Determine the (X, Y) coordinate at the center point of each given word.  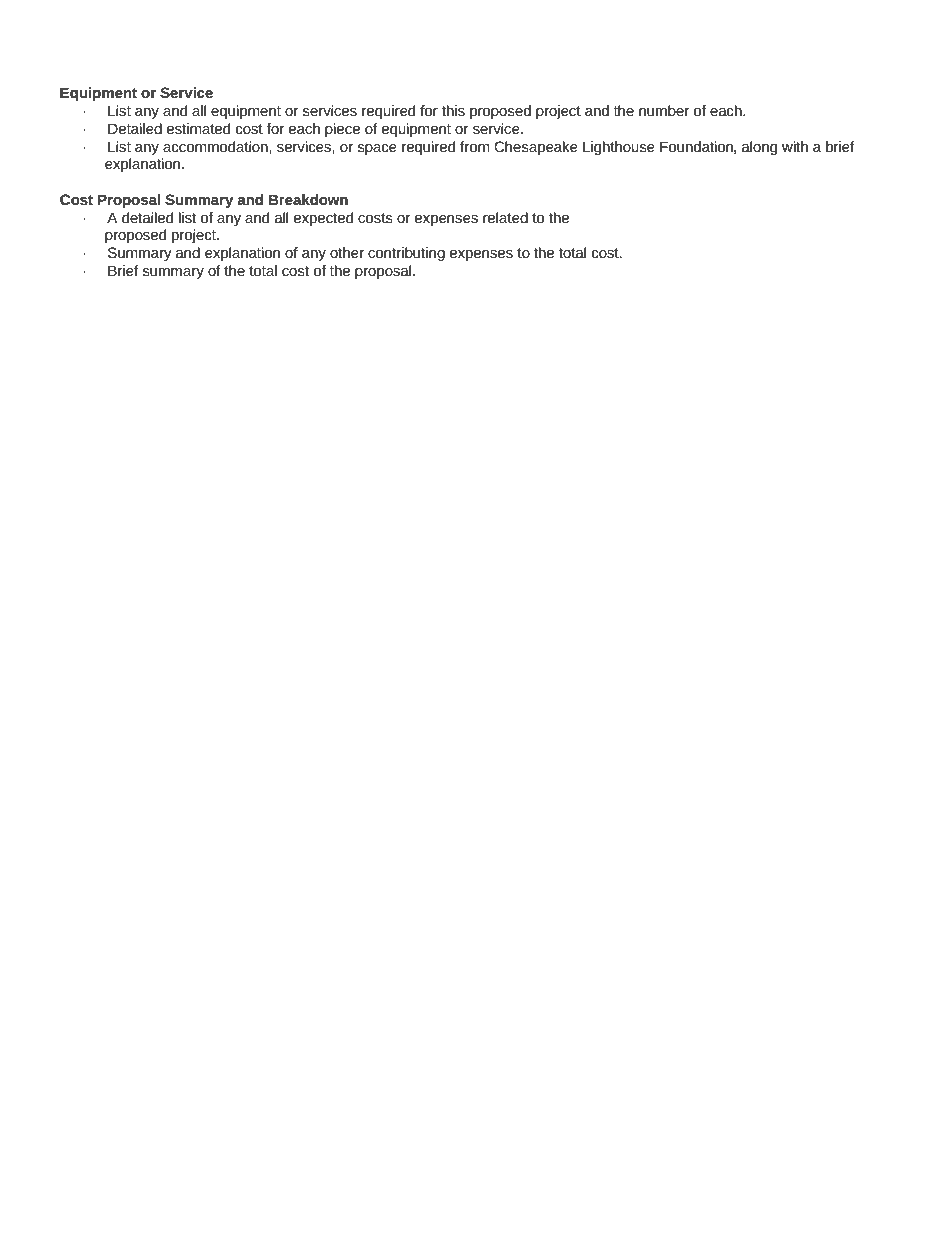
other (347, 252)
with (795, 146)
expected (323, 219)
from (475, 146)
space (377, 149)
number (664, 110)
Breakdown (308, 199)
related (505, 217)
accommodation (216, 146)
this (453, 110)
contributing (406, 254)
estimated (198, 128)
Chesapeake (536, 148)
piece (342, 130)
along (759, 148)
